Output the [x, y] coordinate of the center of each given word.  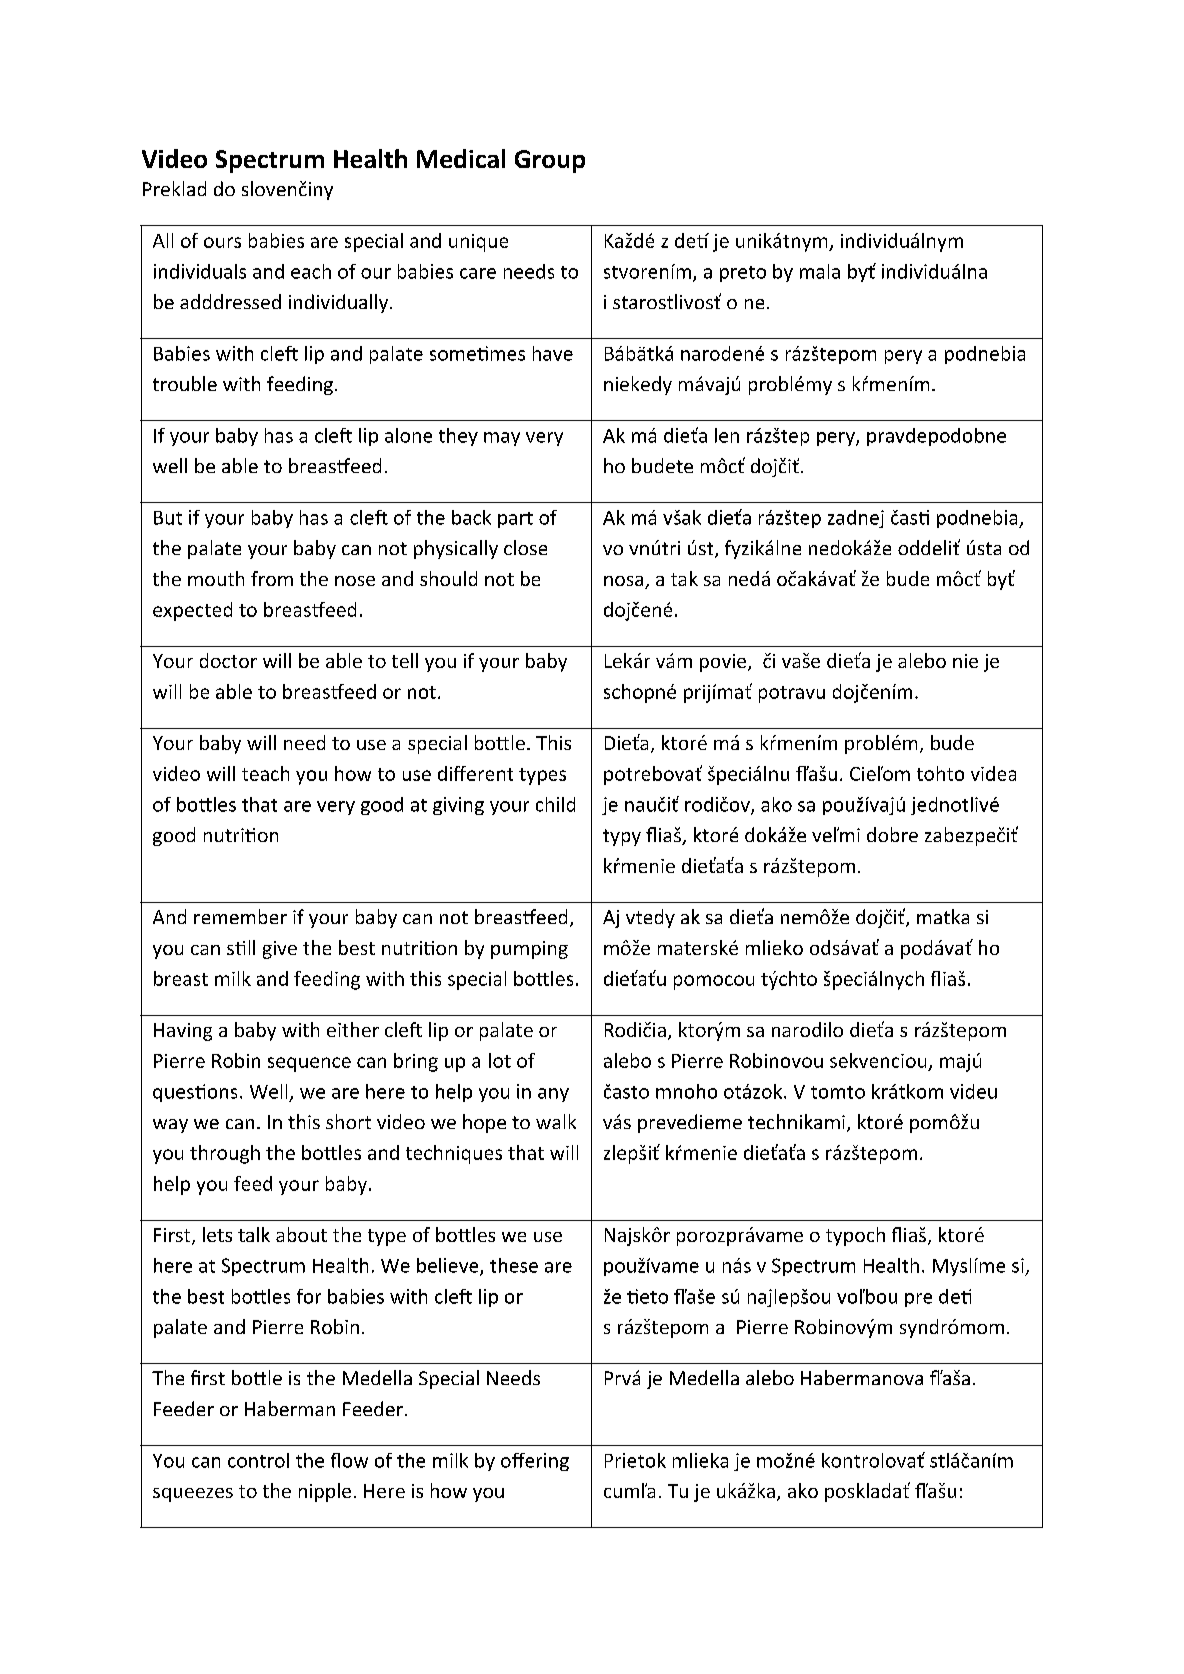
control [258, 1460]
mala [820, 271]
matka [943, 916]
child [555, 804]
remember [240, 916]
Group [550, 161]
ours [222, 242]
